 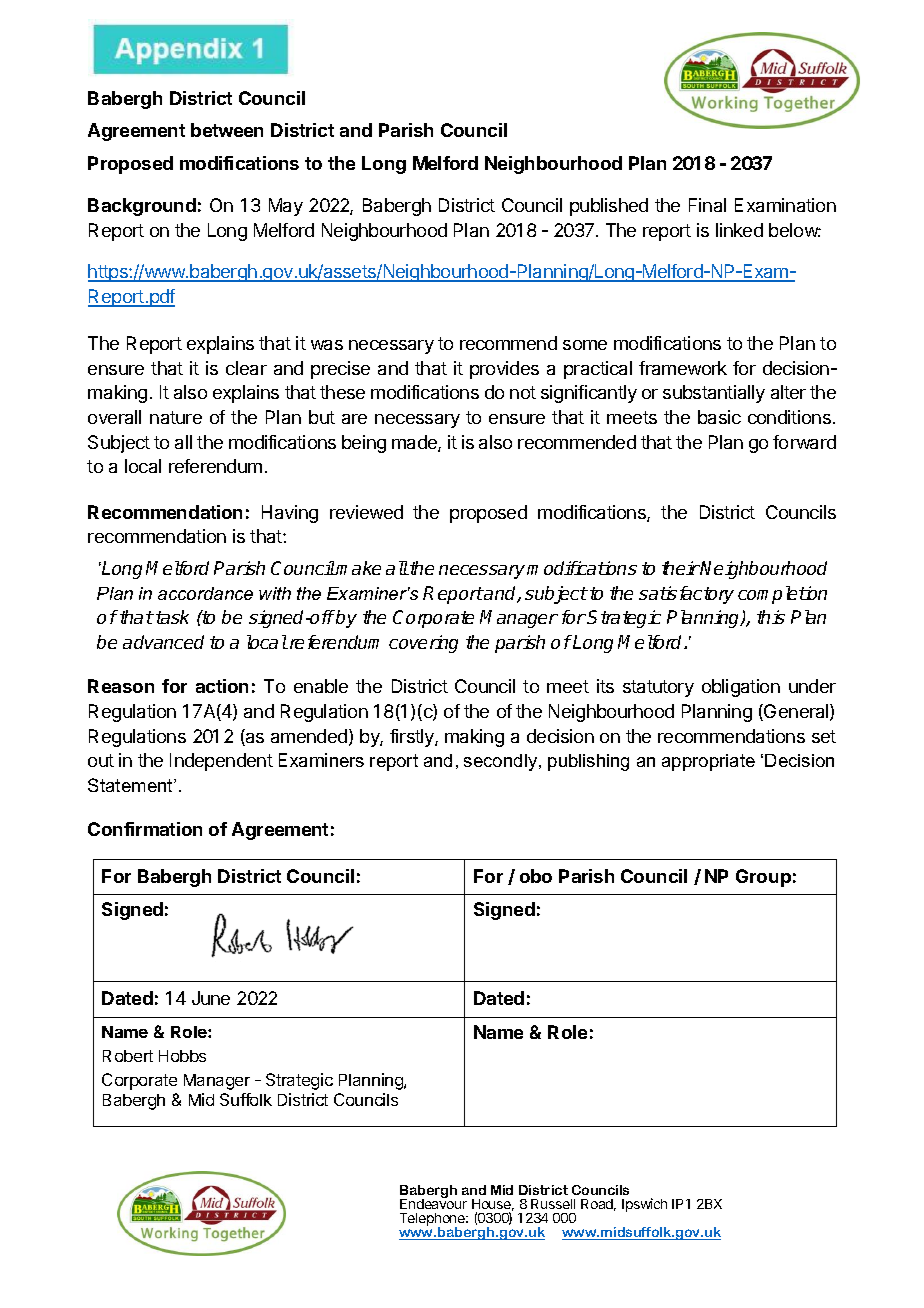 I want to click on reviewed, so click(x=366, y=512).
